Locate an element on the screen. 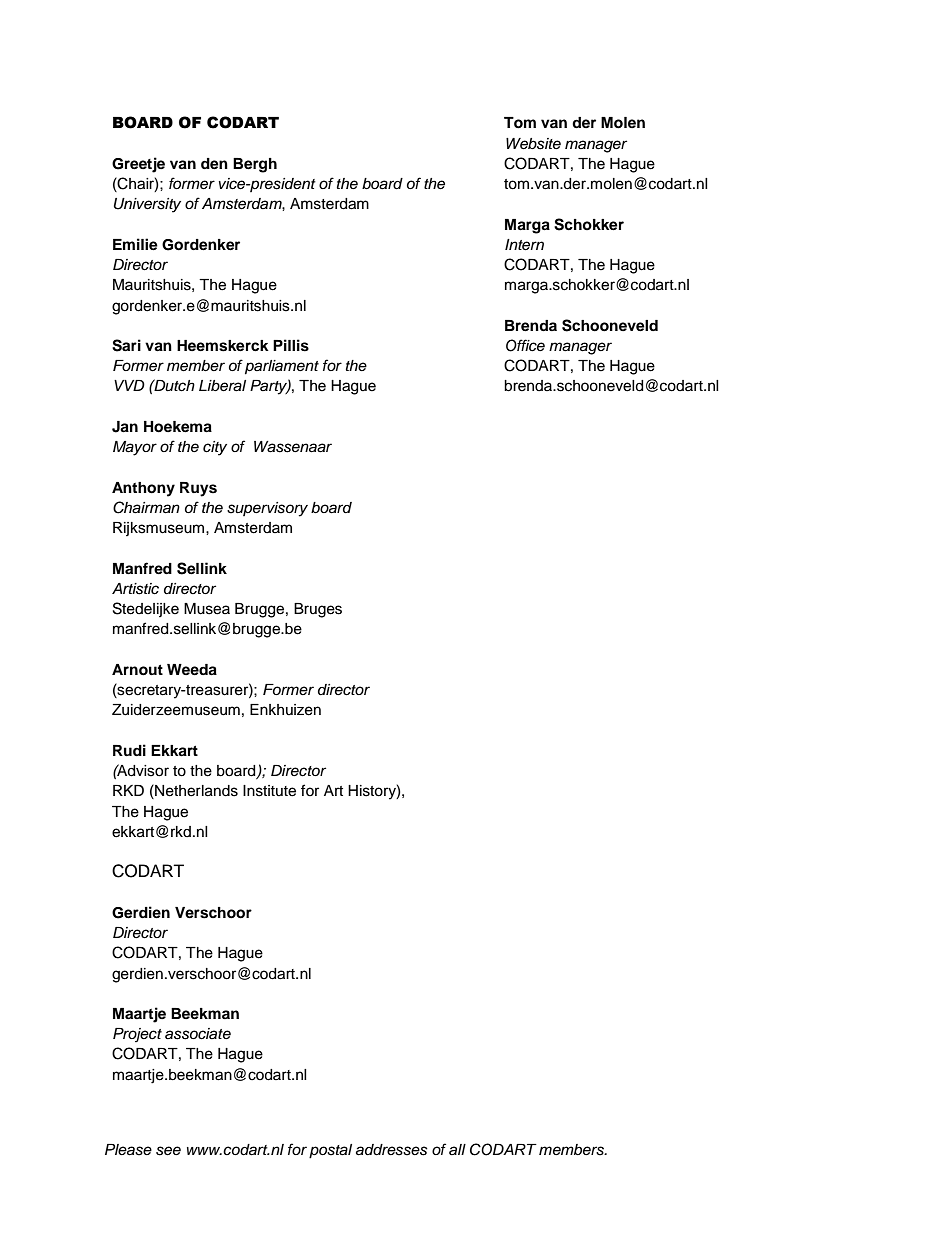 Image resolution: width=952 pixels, height=1233 pixels. parliament is located at coordinates (282, 367).
